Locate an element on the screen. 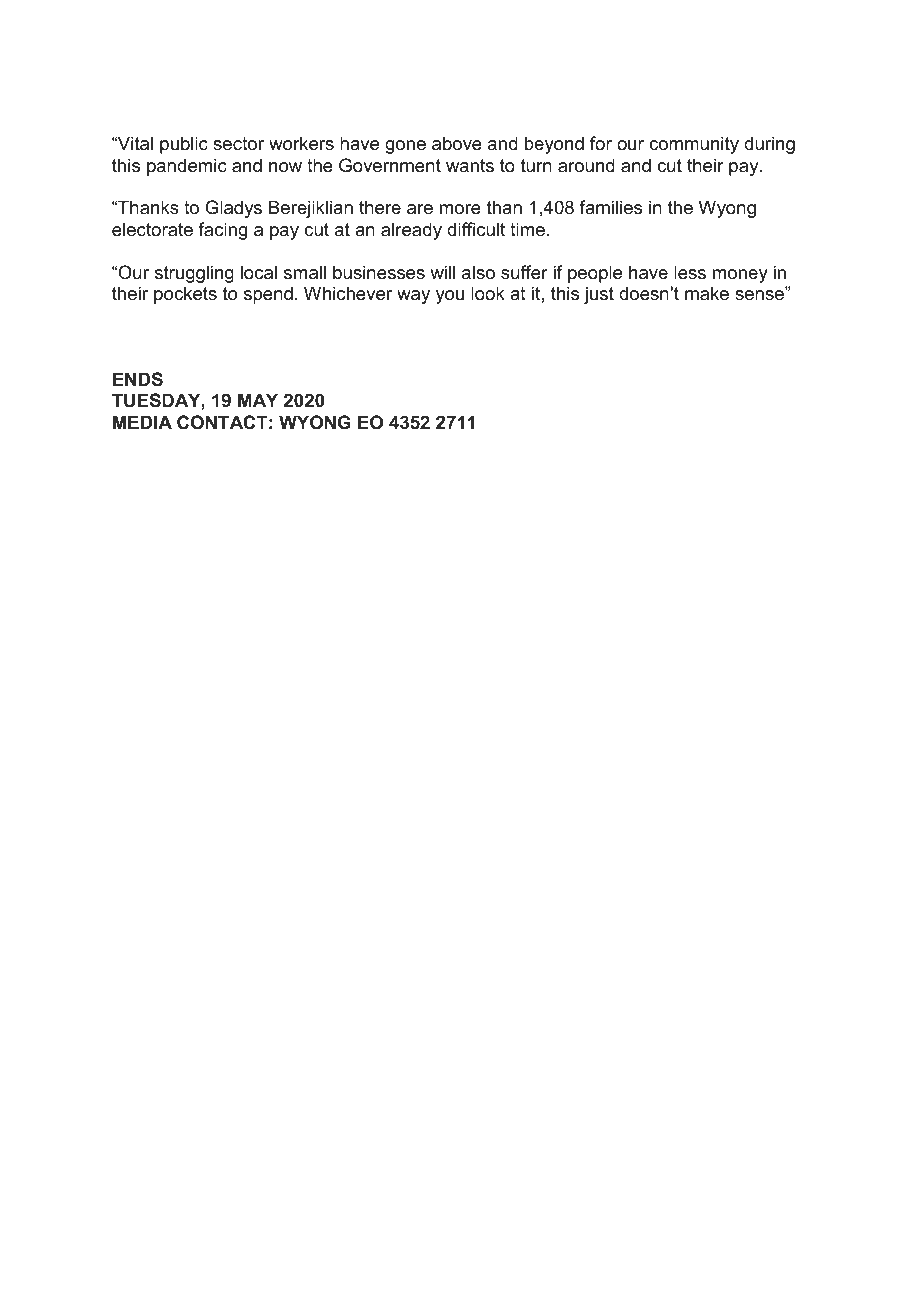 The image size is (924, 1308). facing is located at coordinates (222, 231).
